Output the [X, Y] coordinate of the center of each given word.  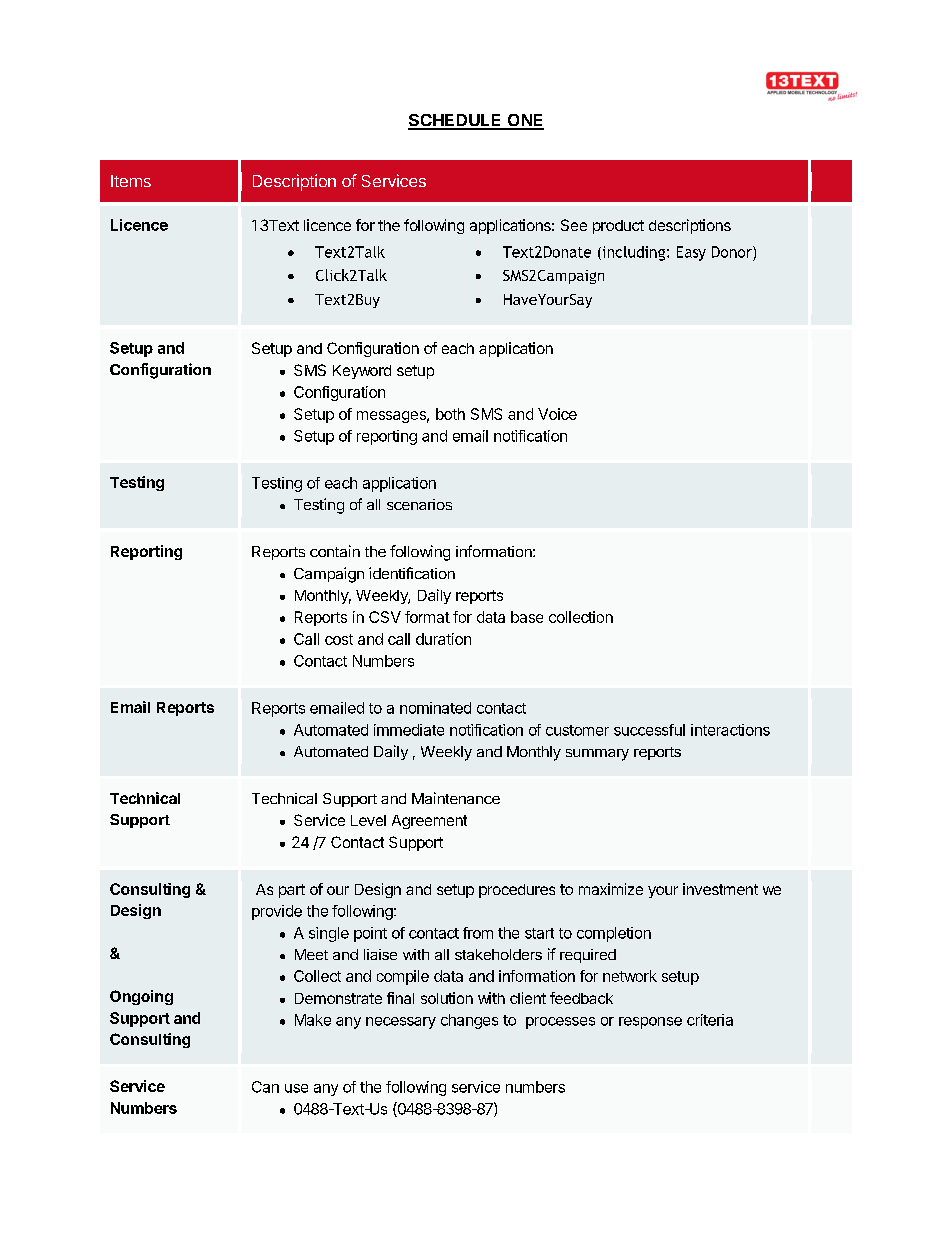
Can [265, 1087]
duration [443, 639]
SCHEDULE [456, 121]
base [527, 617]
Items [131, 181]
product [618, 227]
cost [339, 639]
